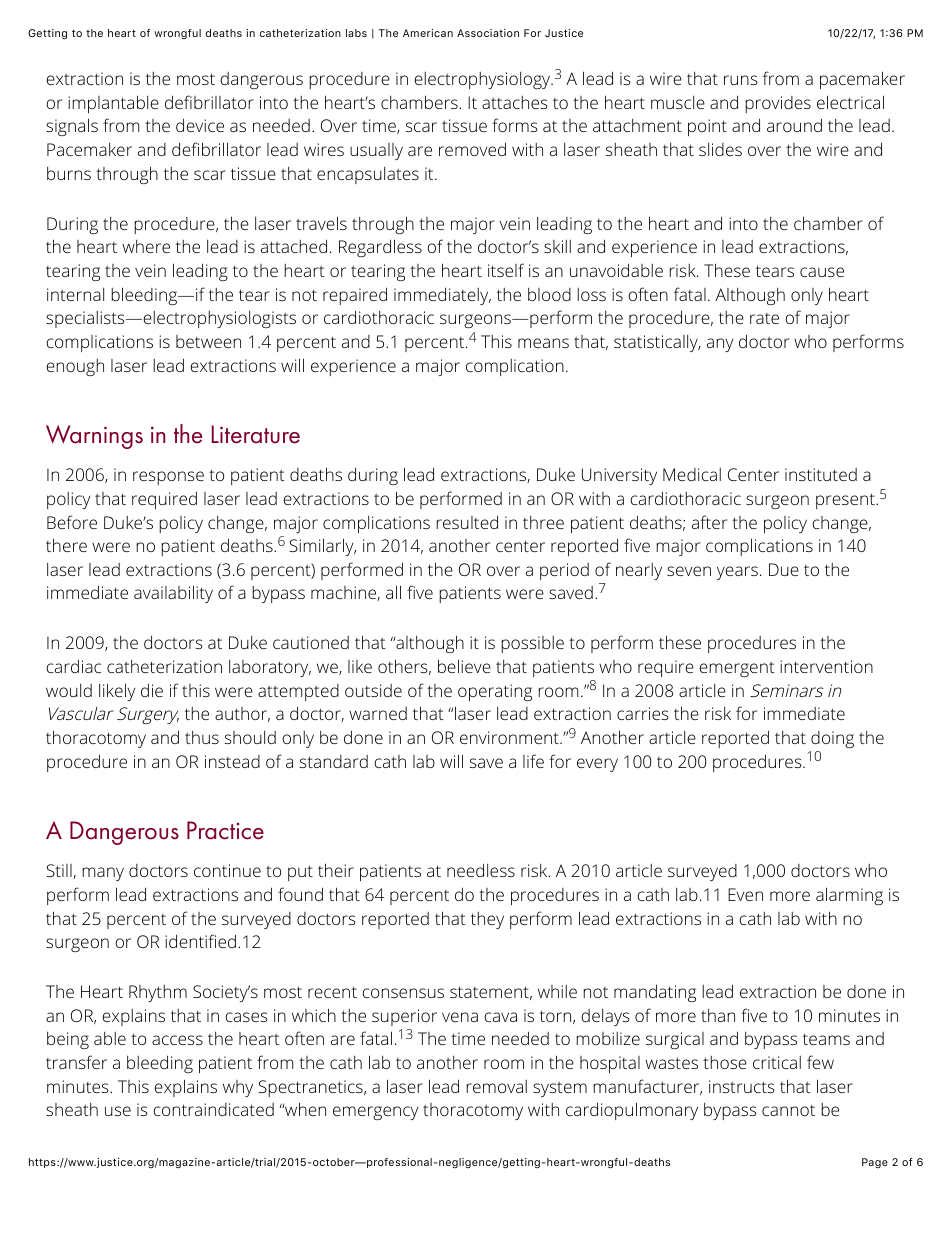  What do you see at coordinates (467, 522) in the screenshot?
I see `resulted` at bounding box center [467, 522].
